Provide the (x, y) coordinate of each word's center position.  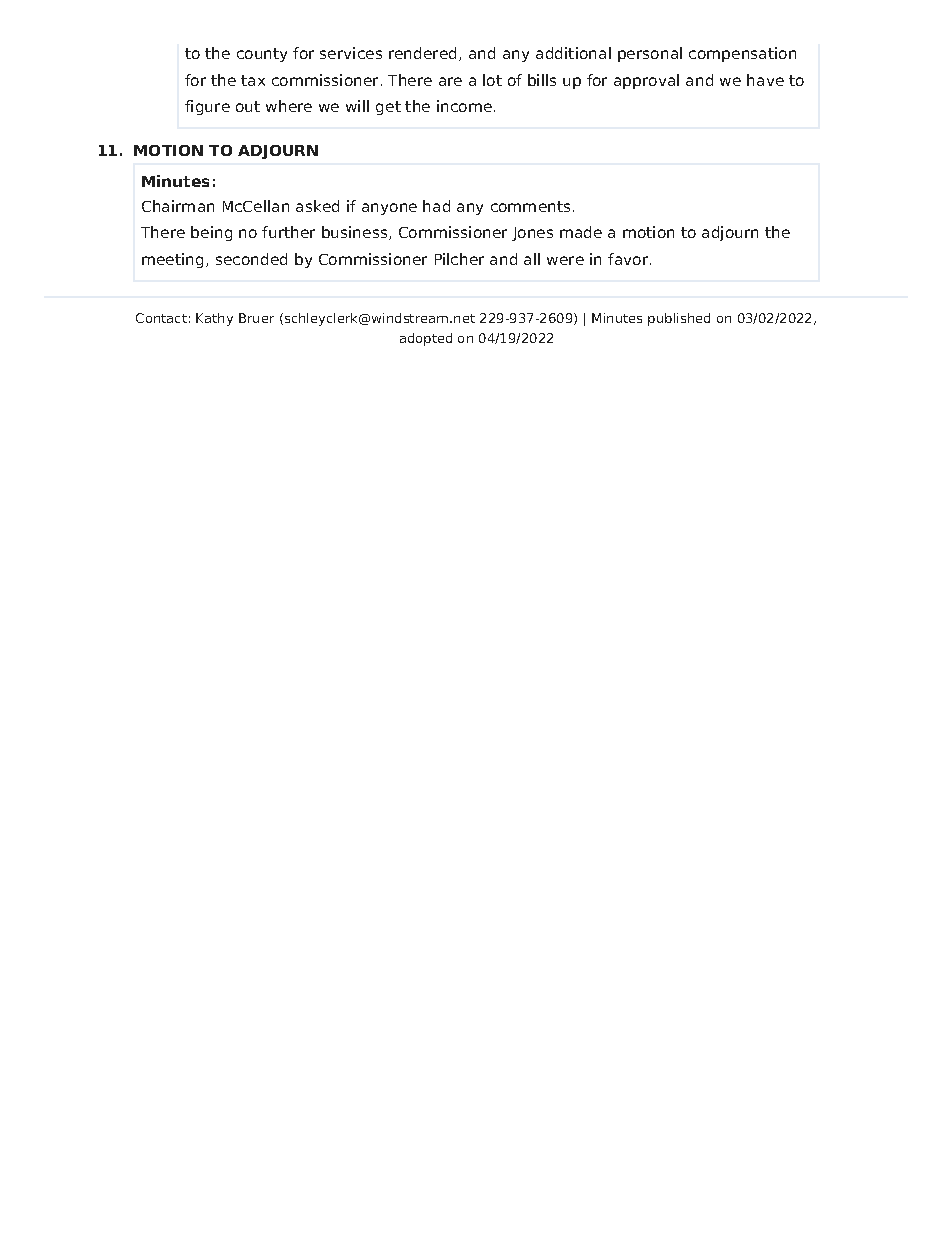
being (211, 233)
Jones (532, 234)
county (262, 55)
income (464, 106)
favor (628, 259)
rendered (422, 53)
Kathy (214, 319)
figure (207, 107)
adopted (426, 339)
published (679, 319)
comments (530, 206)
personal (650, 54)
